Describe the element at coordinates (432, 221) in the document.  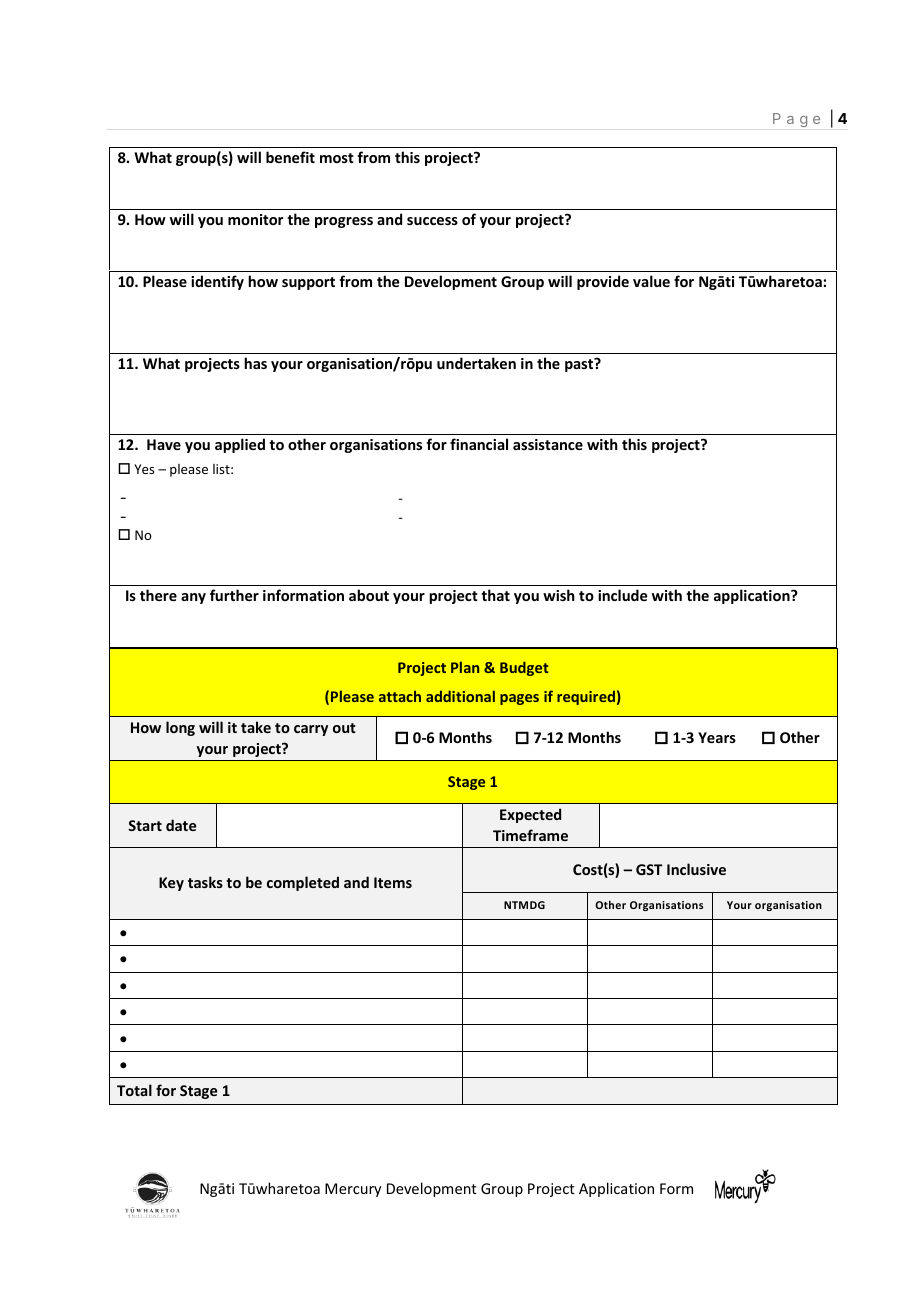
I see `success` at that location.
